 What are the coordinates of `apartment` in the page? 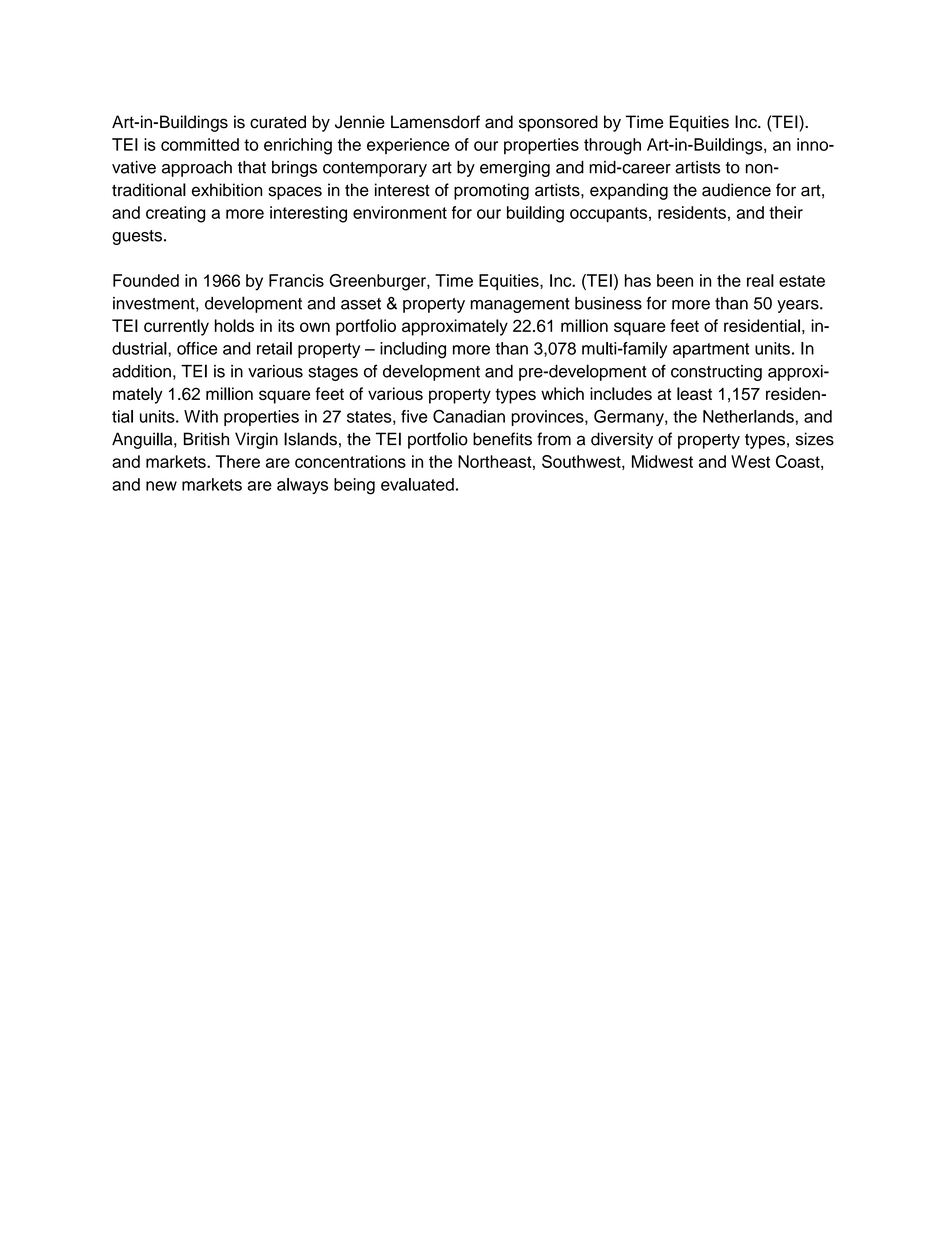 It's located at (711, 350).
